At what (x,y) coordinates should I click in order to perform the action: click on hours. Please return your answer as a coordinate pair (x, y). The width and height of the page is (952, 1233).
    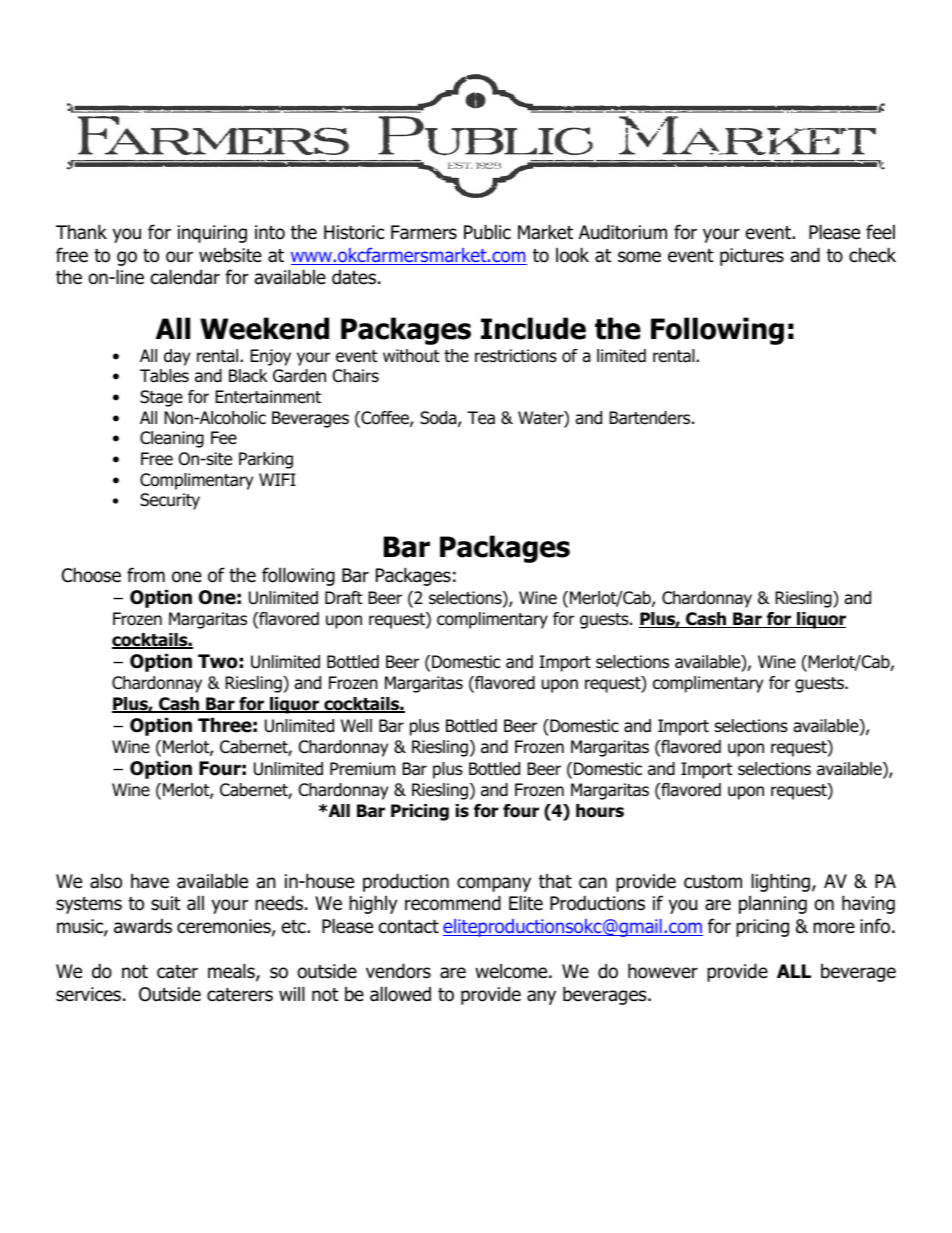
    Looking at the image, I should click on (600, 811).
